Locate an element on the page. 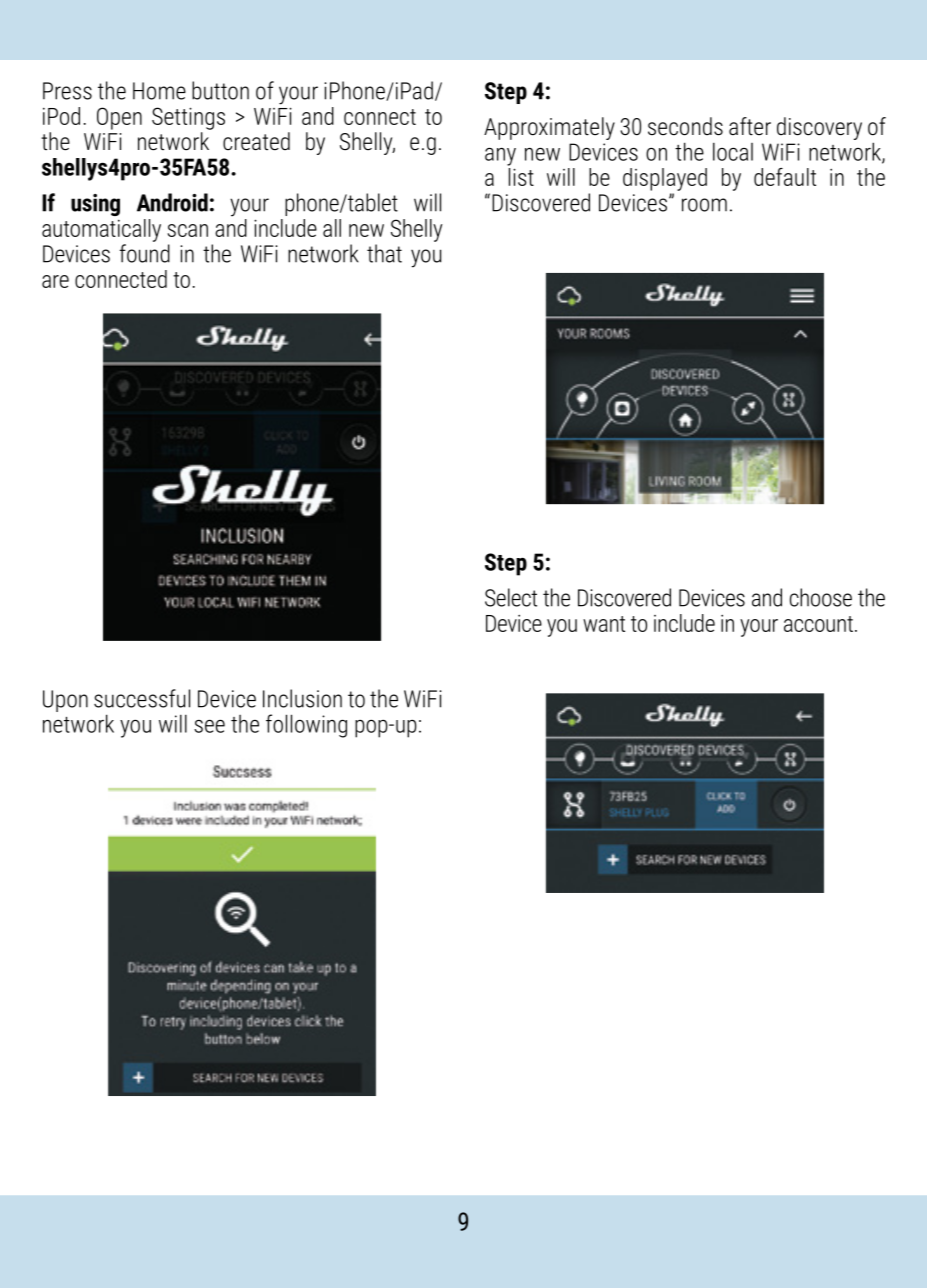 This page has width=927, height=1288. Open is located at coordinates (119, 118).
